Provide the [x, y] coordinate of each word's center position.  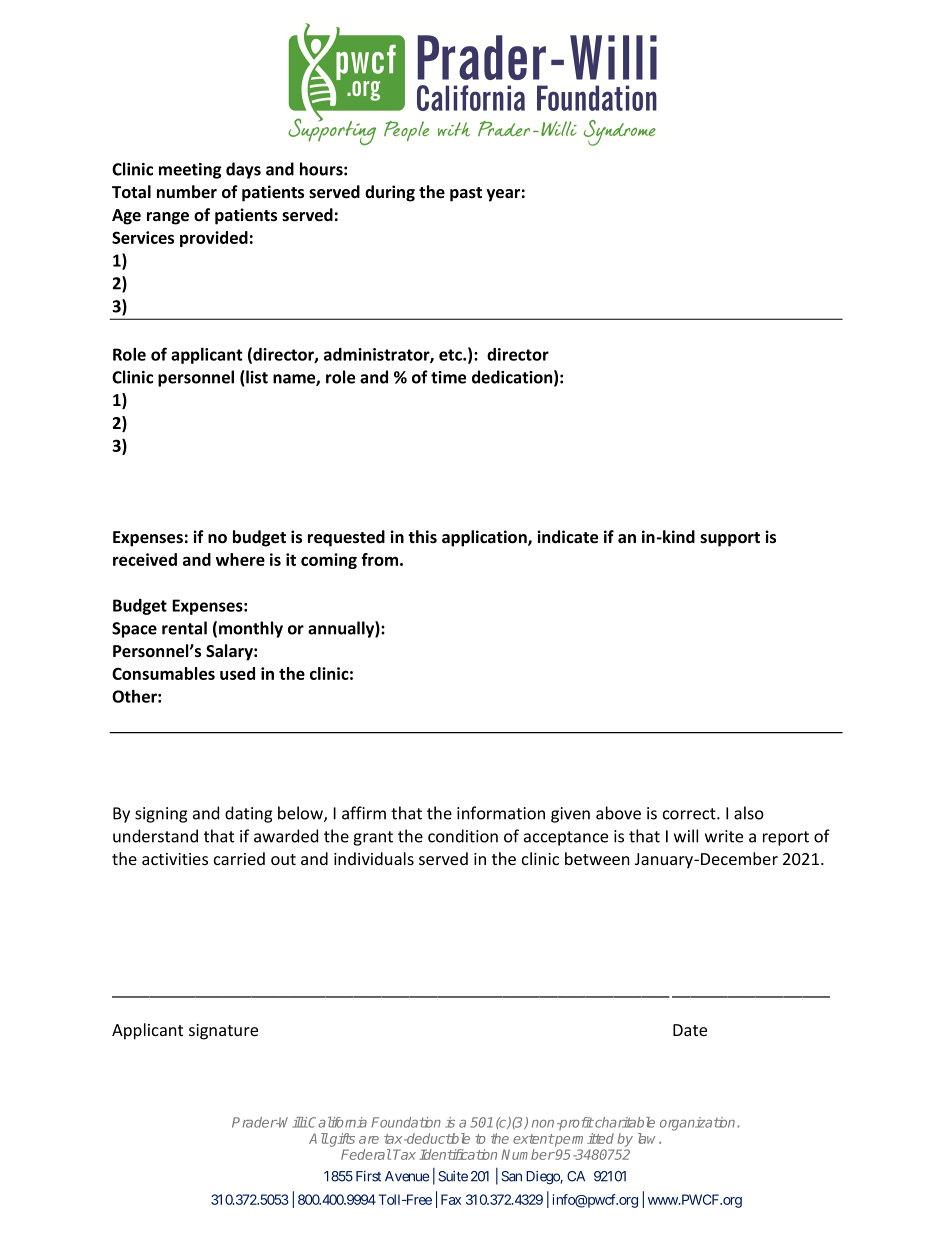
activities [175, 859]
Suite [453, 1176]
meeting [190, 171]
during [390, 193]
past [466, 194]
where [240, 559]
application [485, 538]
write [724, 836]
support [730, 539]
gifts [341, 1140]
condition [463, 836]
